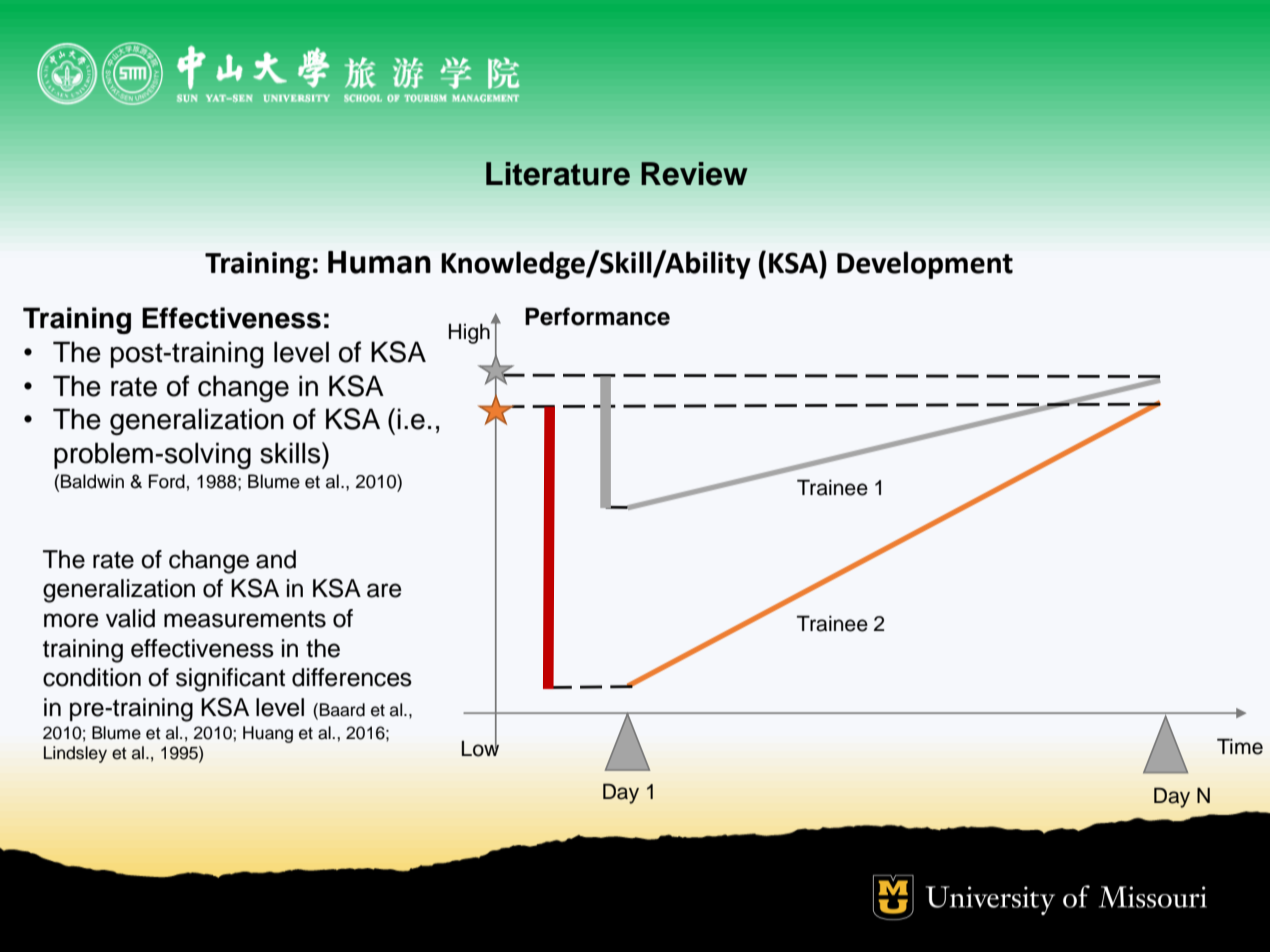 Image resolution: width=1270 pixels, height=952 pixels. Describe the element at coordinates (167, 481) in the screenshot. I see `Ford` at that location.
